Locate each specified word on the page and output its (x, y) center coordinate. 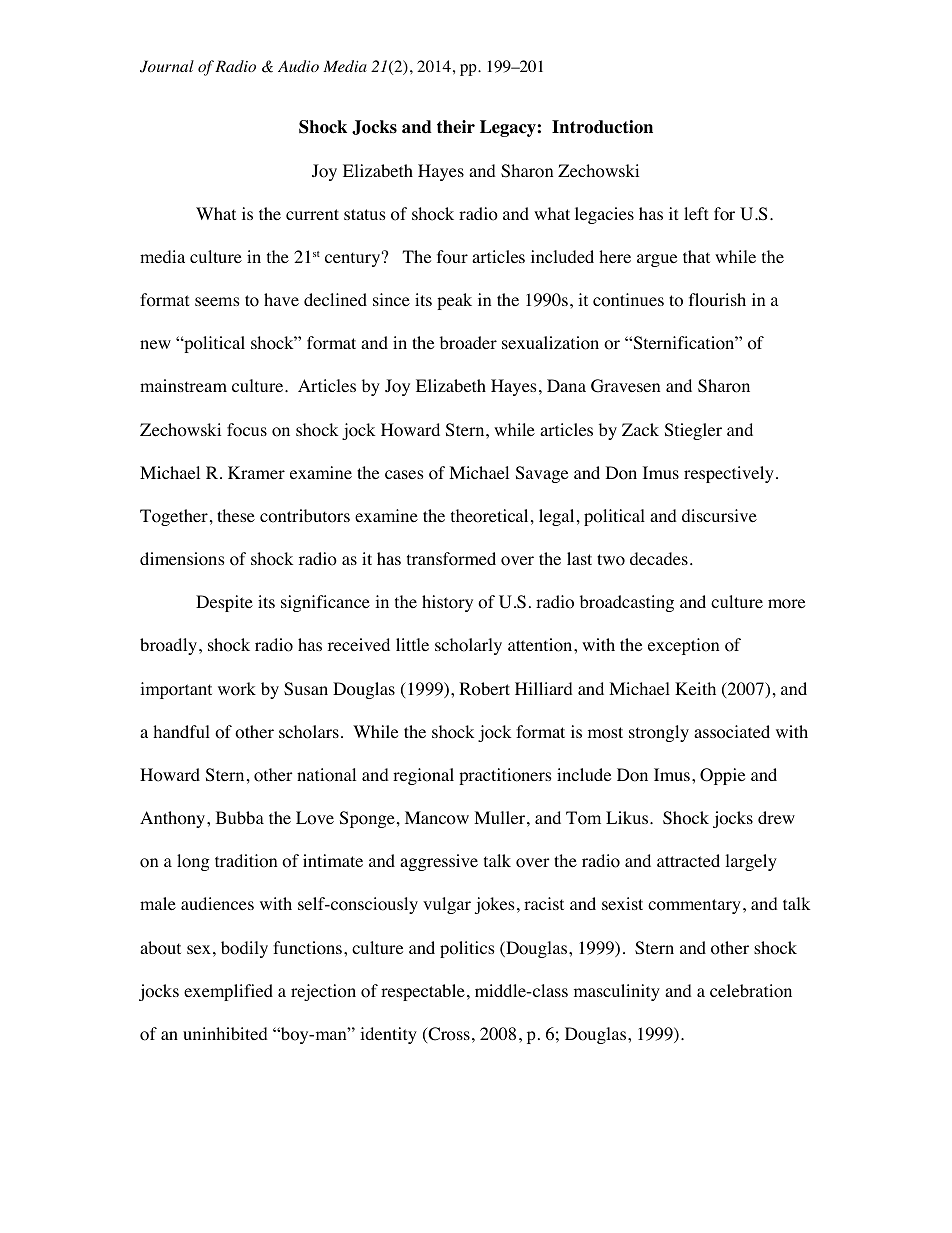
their (456, 127)
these (236, 515)
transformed (451, 559)
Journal (167, 66)
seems (217, 301)
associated (732, 732)
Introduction (602, 127)
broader (468, 343)
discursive (719, 515)
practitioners (505, 776)
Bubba (240, 817)
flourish (717, 300)
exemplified (228, 992)
